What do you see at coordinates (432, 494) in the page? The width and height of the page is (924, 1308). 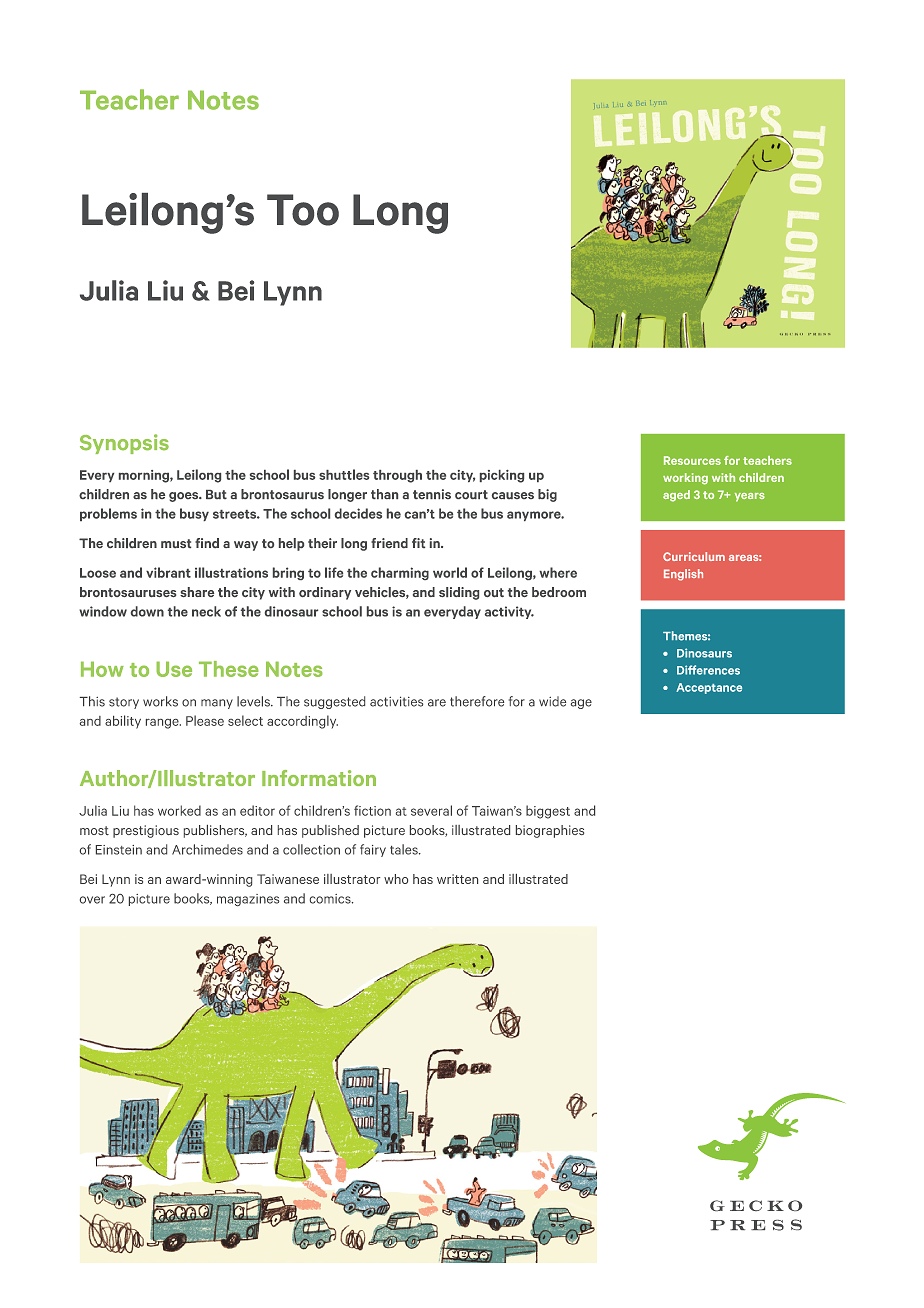 I see `tennis` at bounding box center [432, 494].
